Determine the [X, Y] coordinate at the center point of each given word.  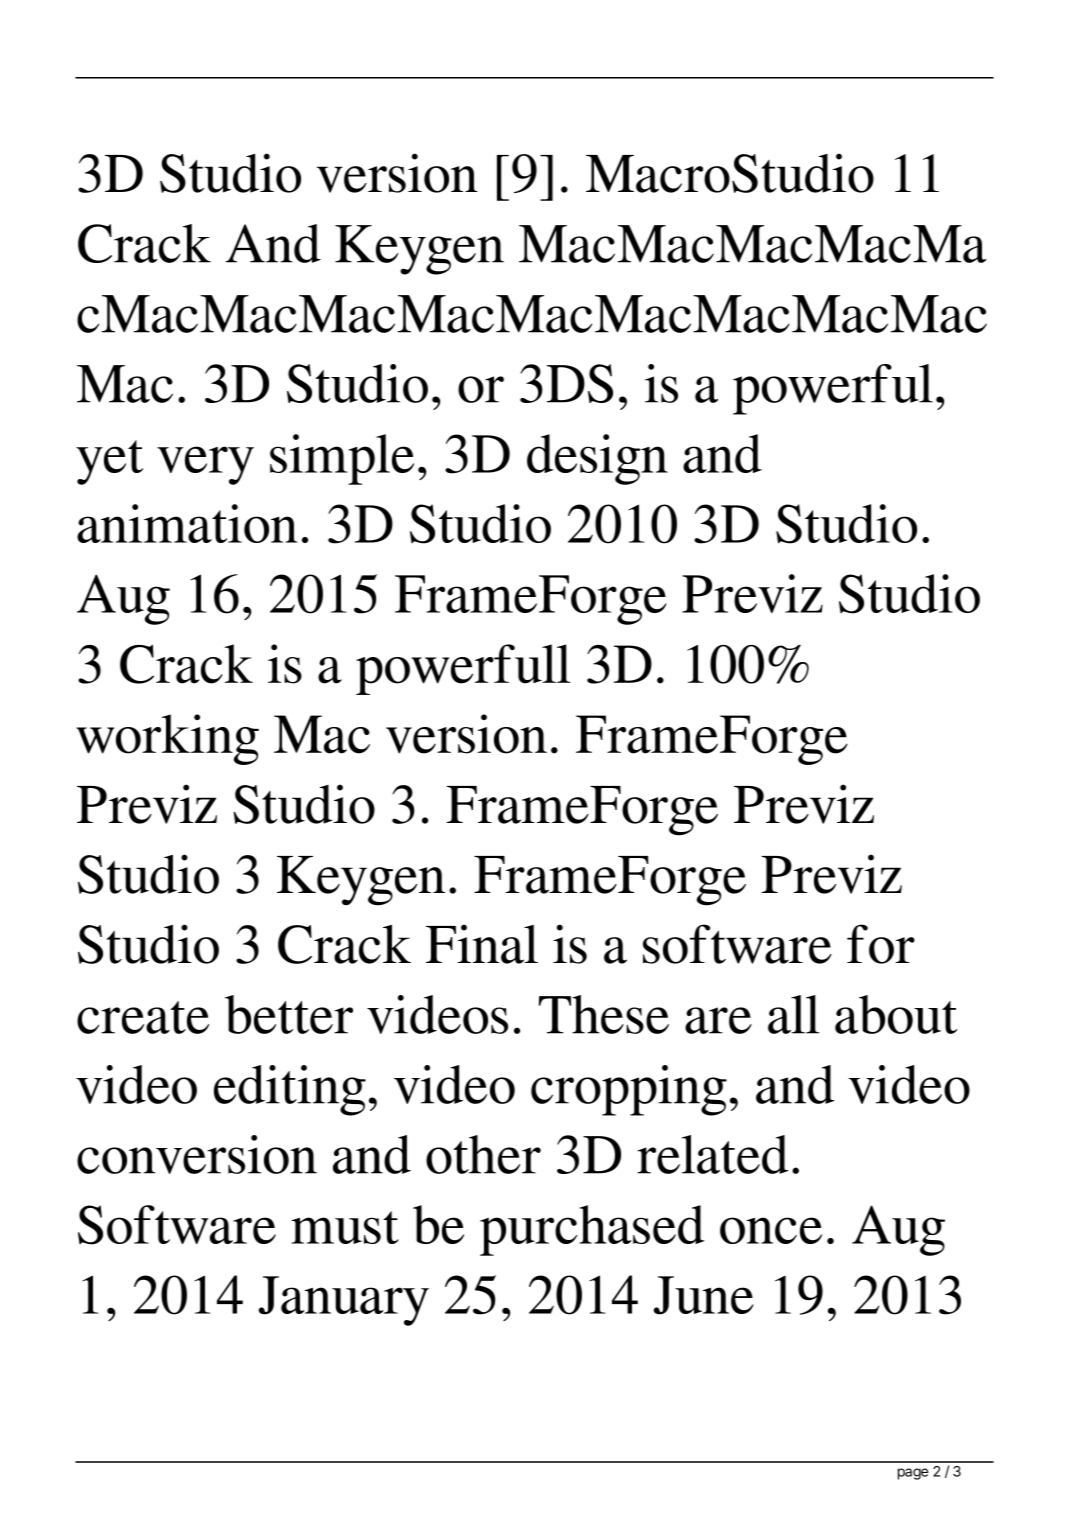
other [483, 1154]
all [794, 1014]
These [604, 1014]
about [896, 1014]
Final [482, 944]
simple [342, 459]
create [143, 1017]
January [344, 1301]
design [597, 459]
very [205, 465]
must [345, 1227]
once [771, 1230]
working [167, 739]
